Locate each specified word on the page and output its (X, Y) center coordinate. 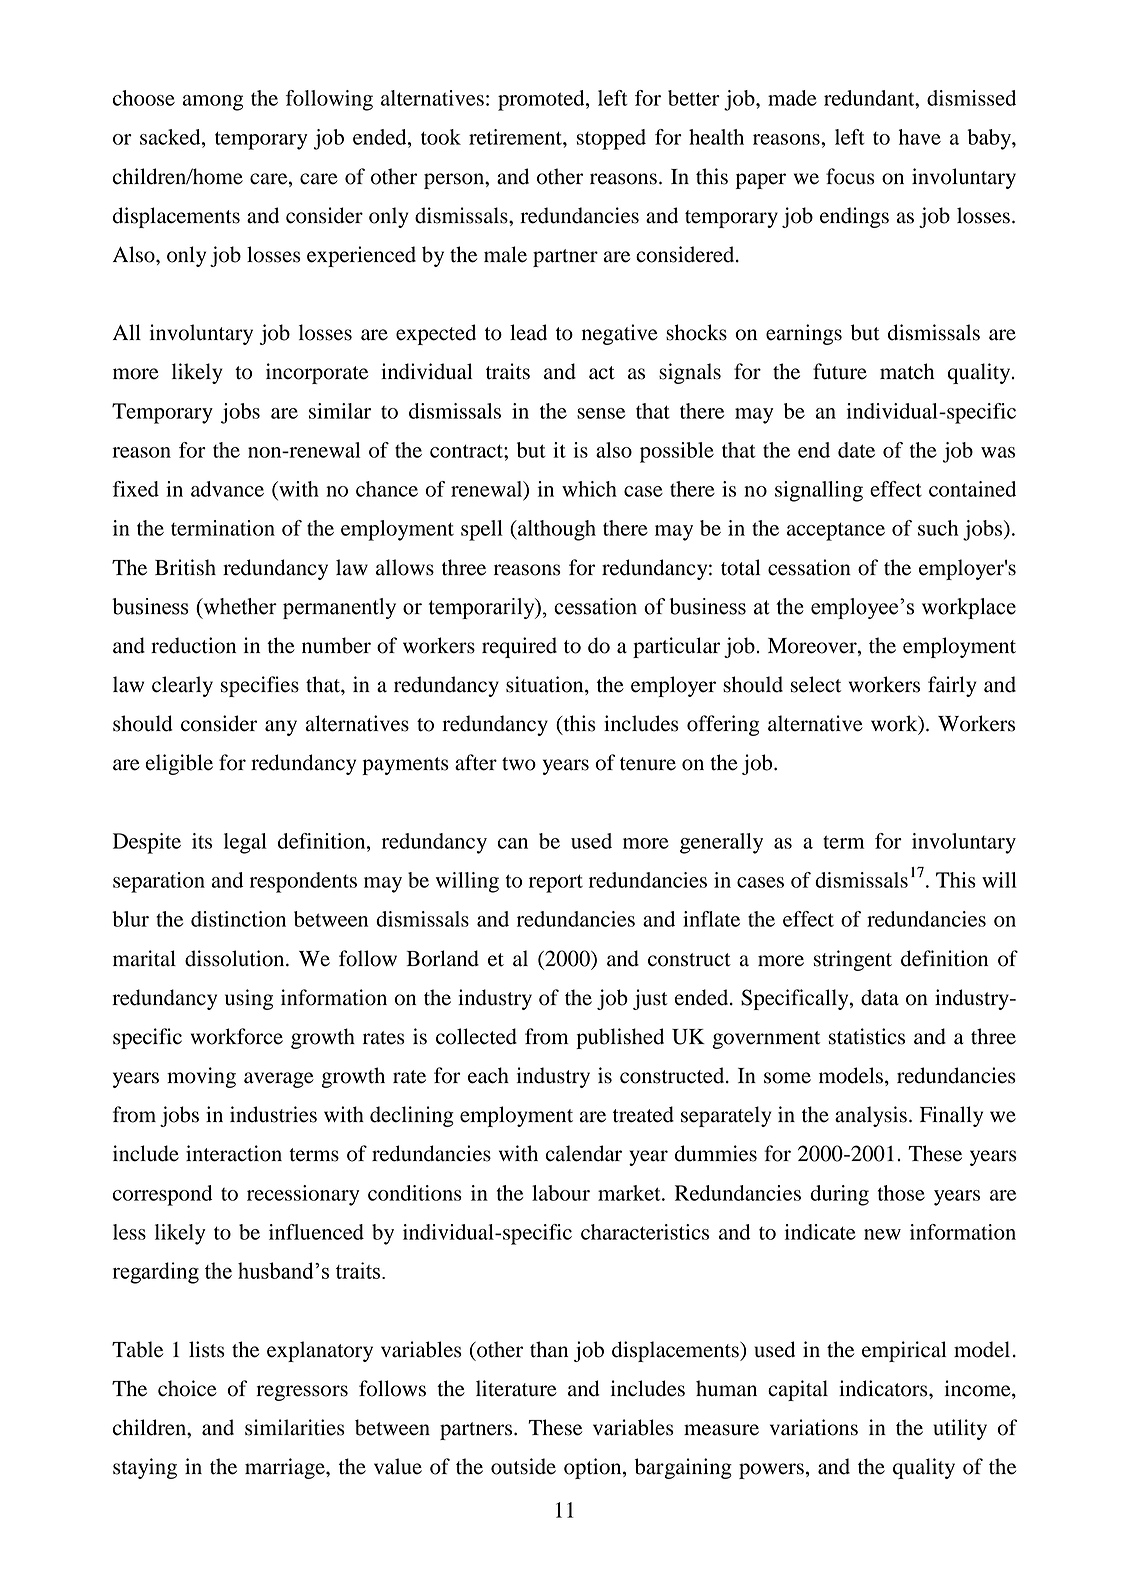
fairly (952, 686)
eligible (179, 764)
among (212, 103)
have (920, 137)
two (519, 764)
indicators (884, 1388)
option (594, 1468)
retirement (516, 137)
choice (187, 1388)
